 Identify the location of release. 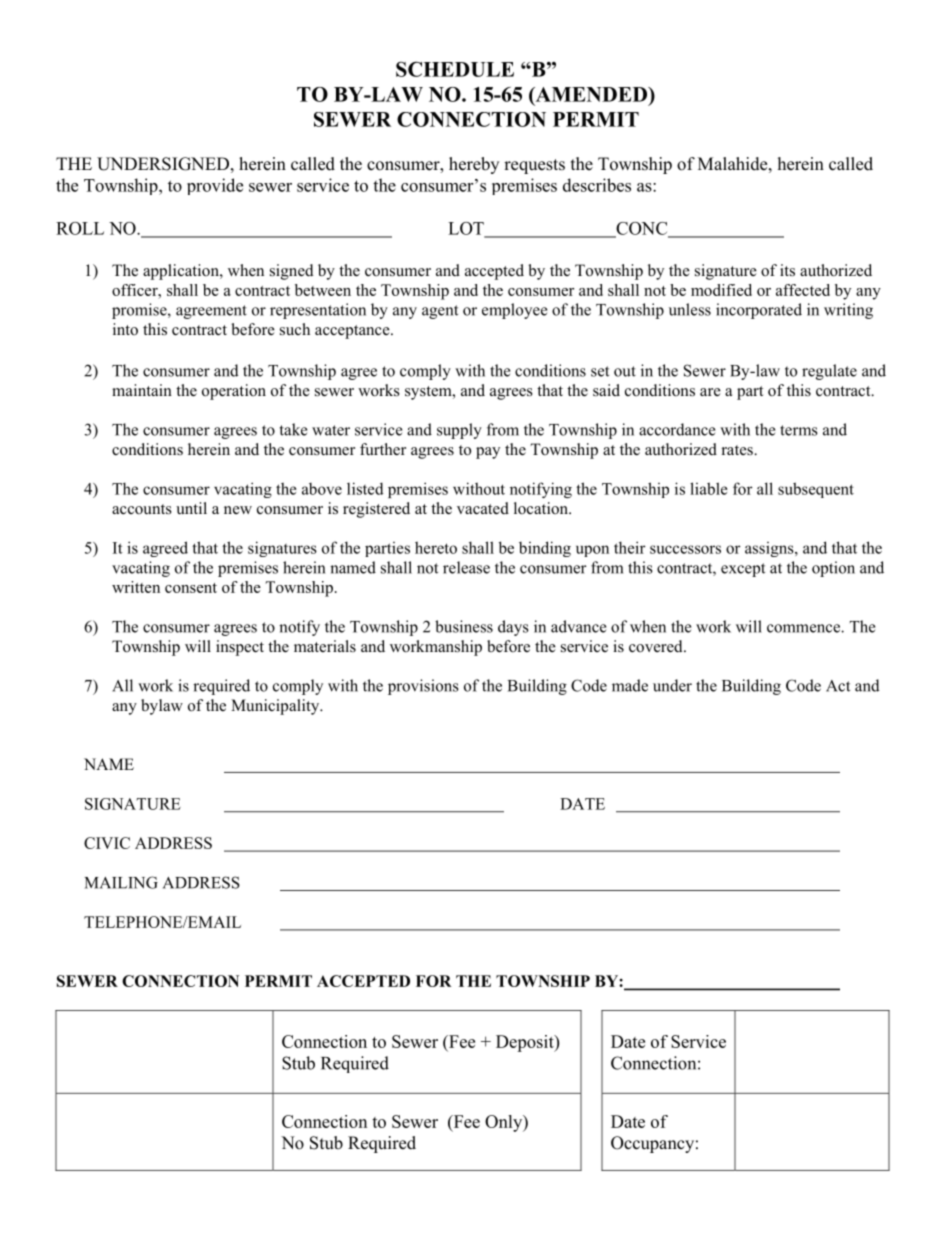
(466, 567).
